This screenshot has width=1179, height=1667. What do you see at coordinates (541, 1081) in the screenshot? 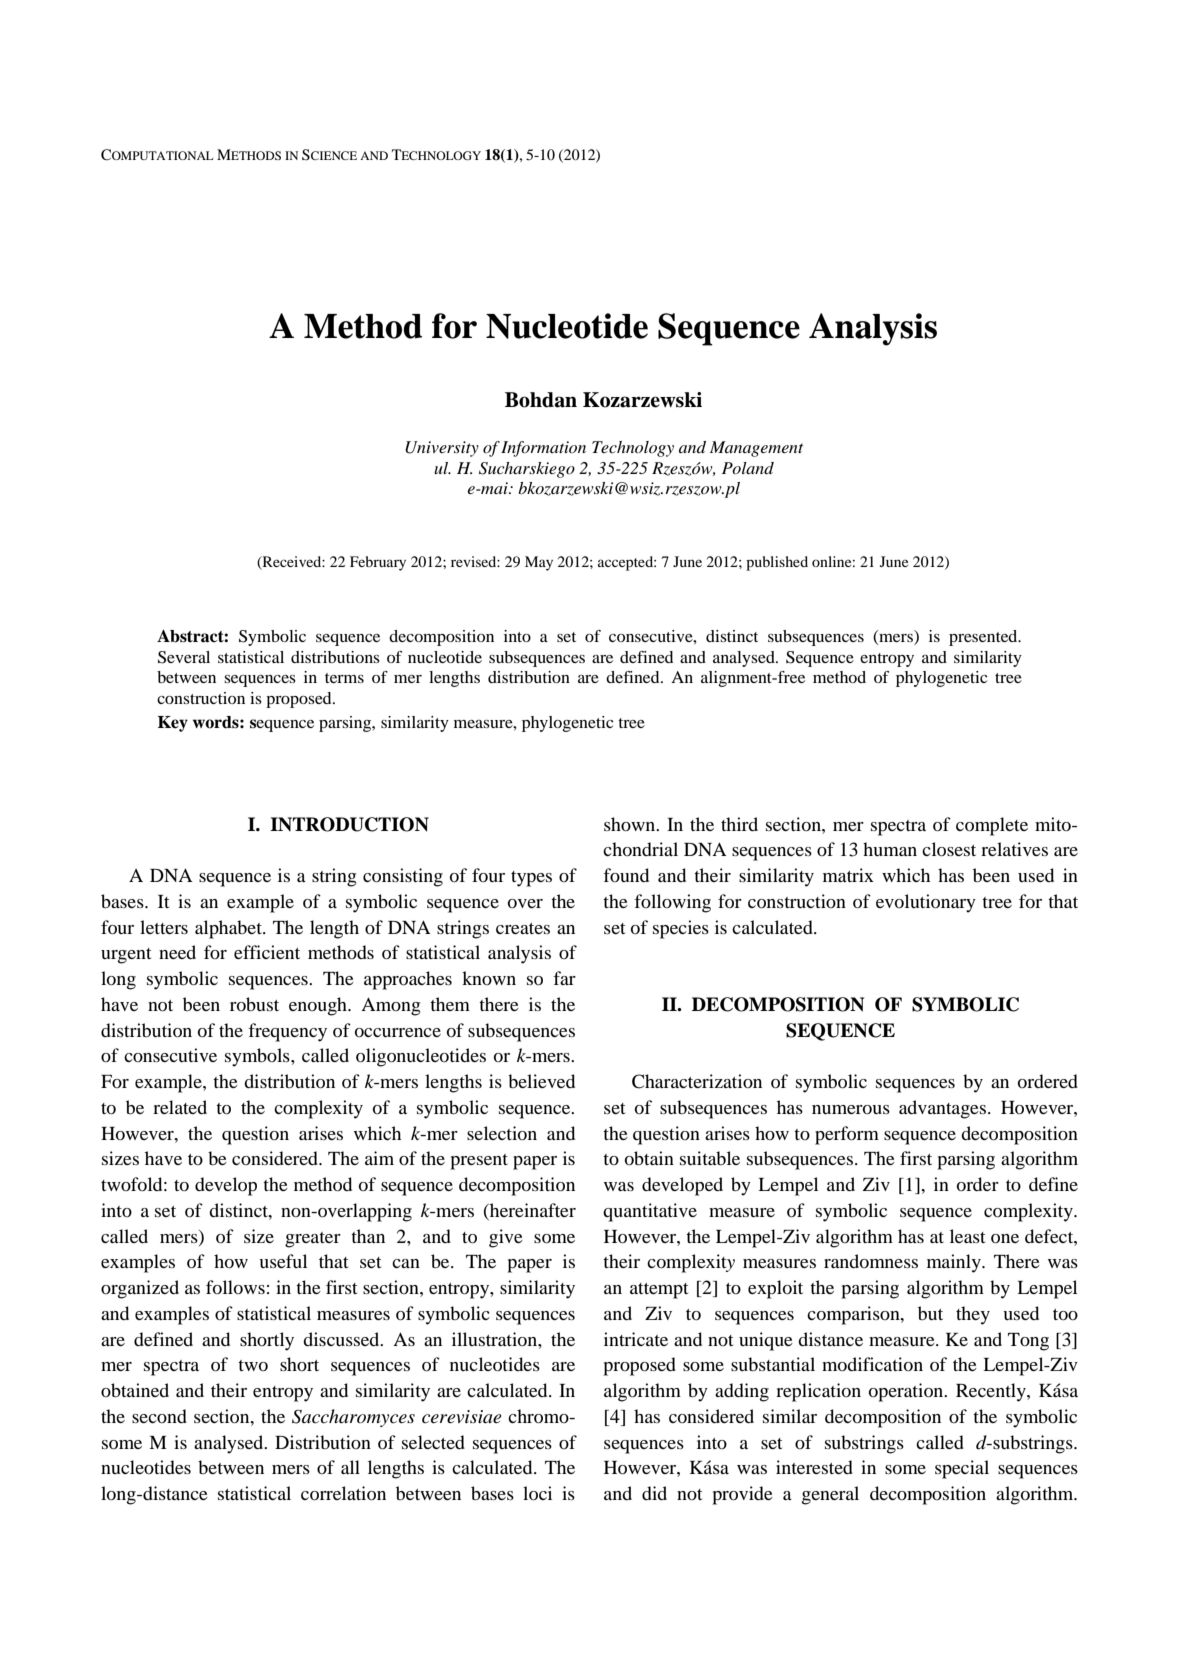
I see `believed` at bounding box center [541, 1081].
